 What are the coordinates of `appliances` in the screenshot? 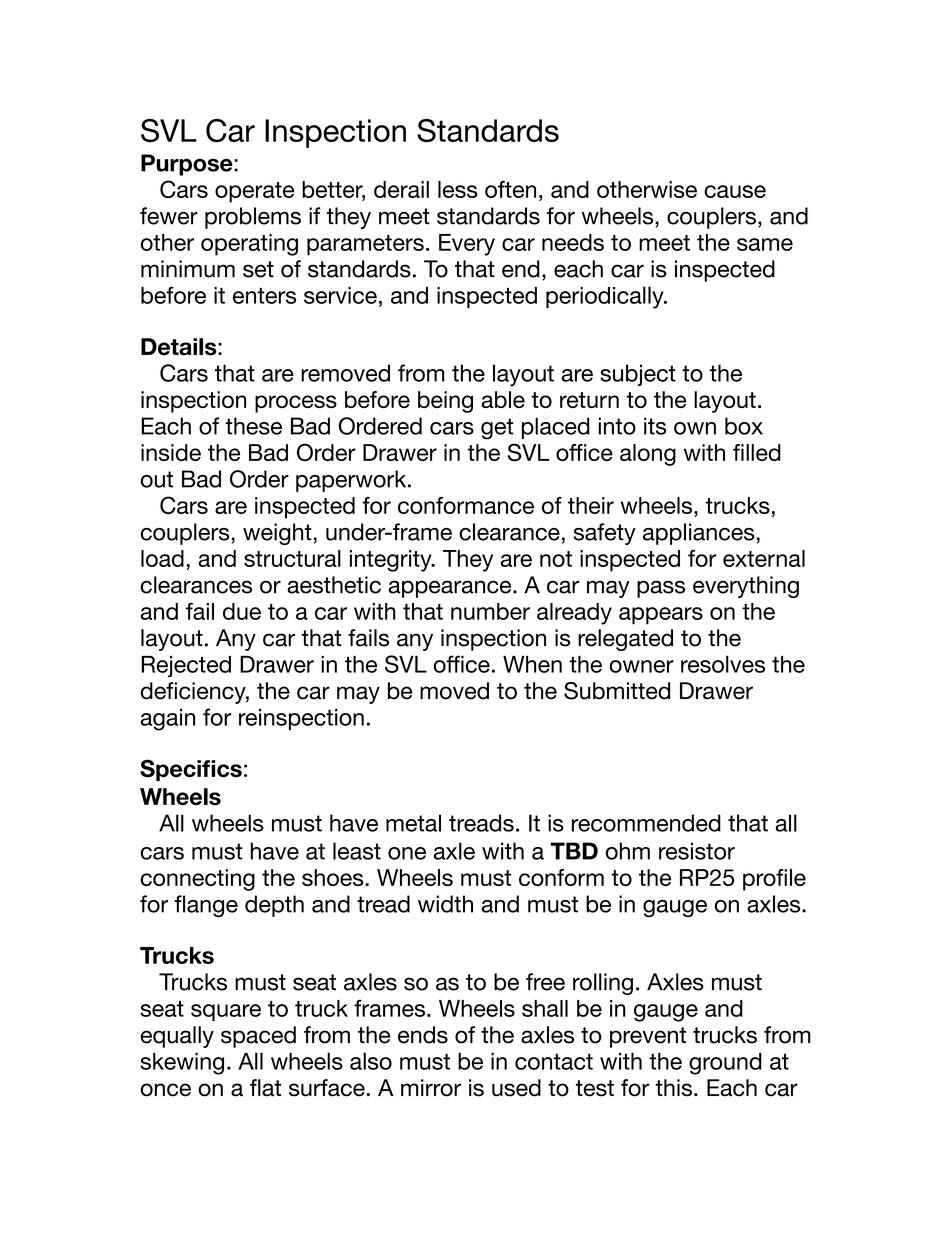 It's located at (699, 534).
